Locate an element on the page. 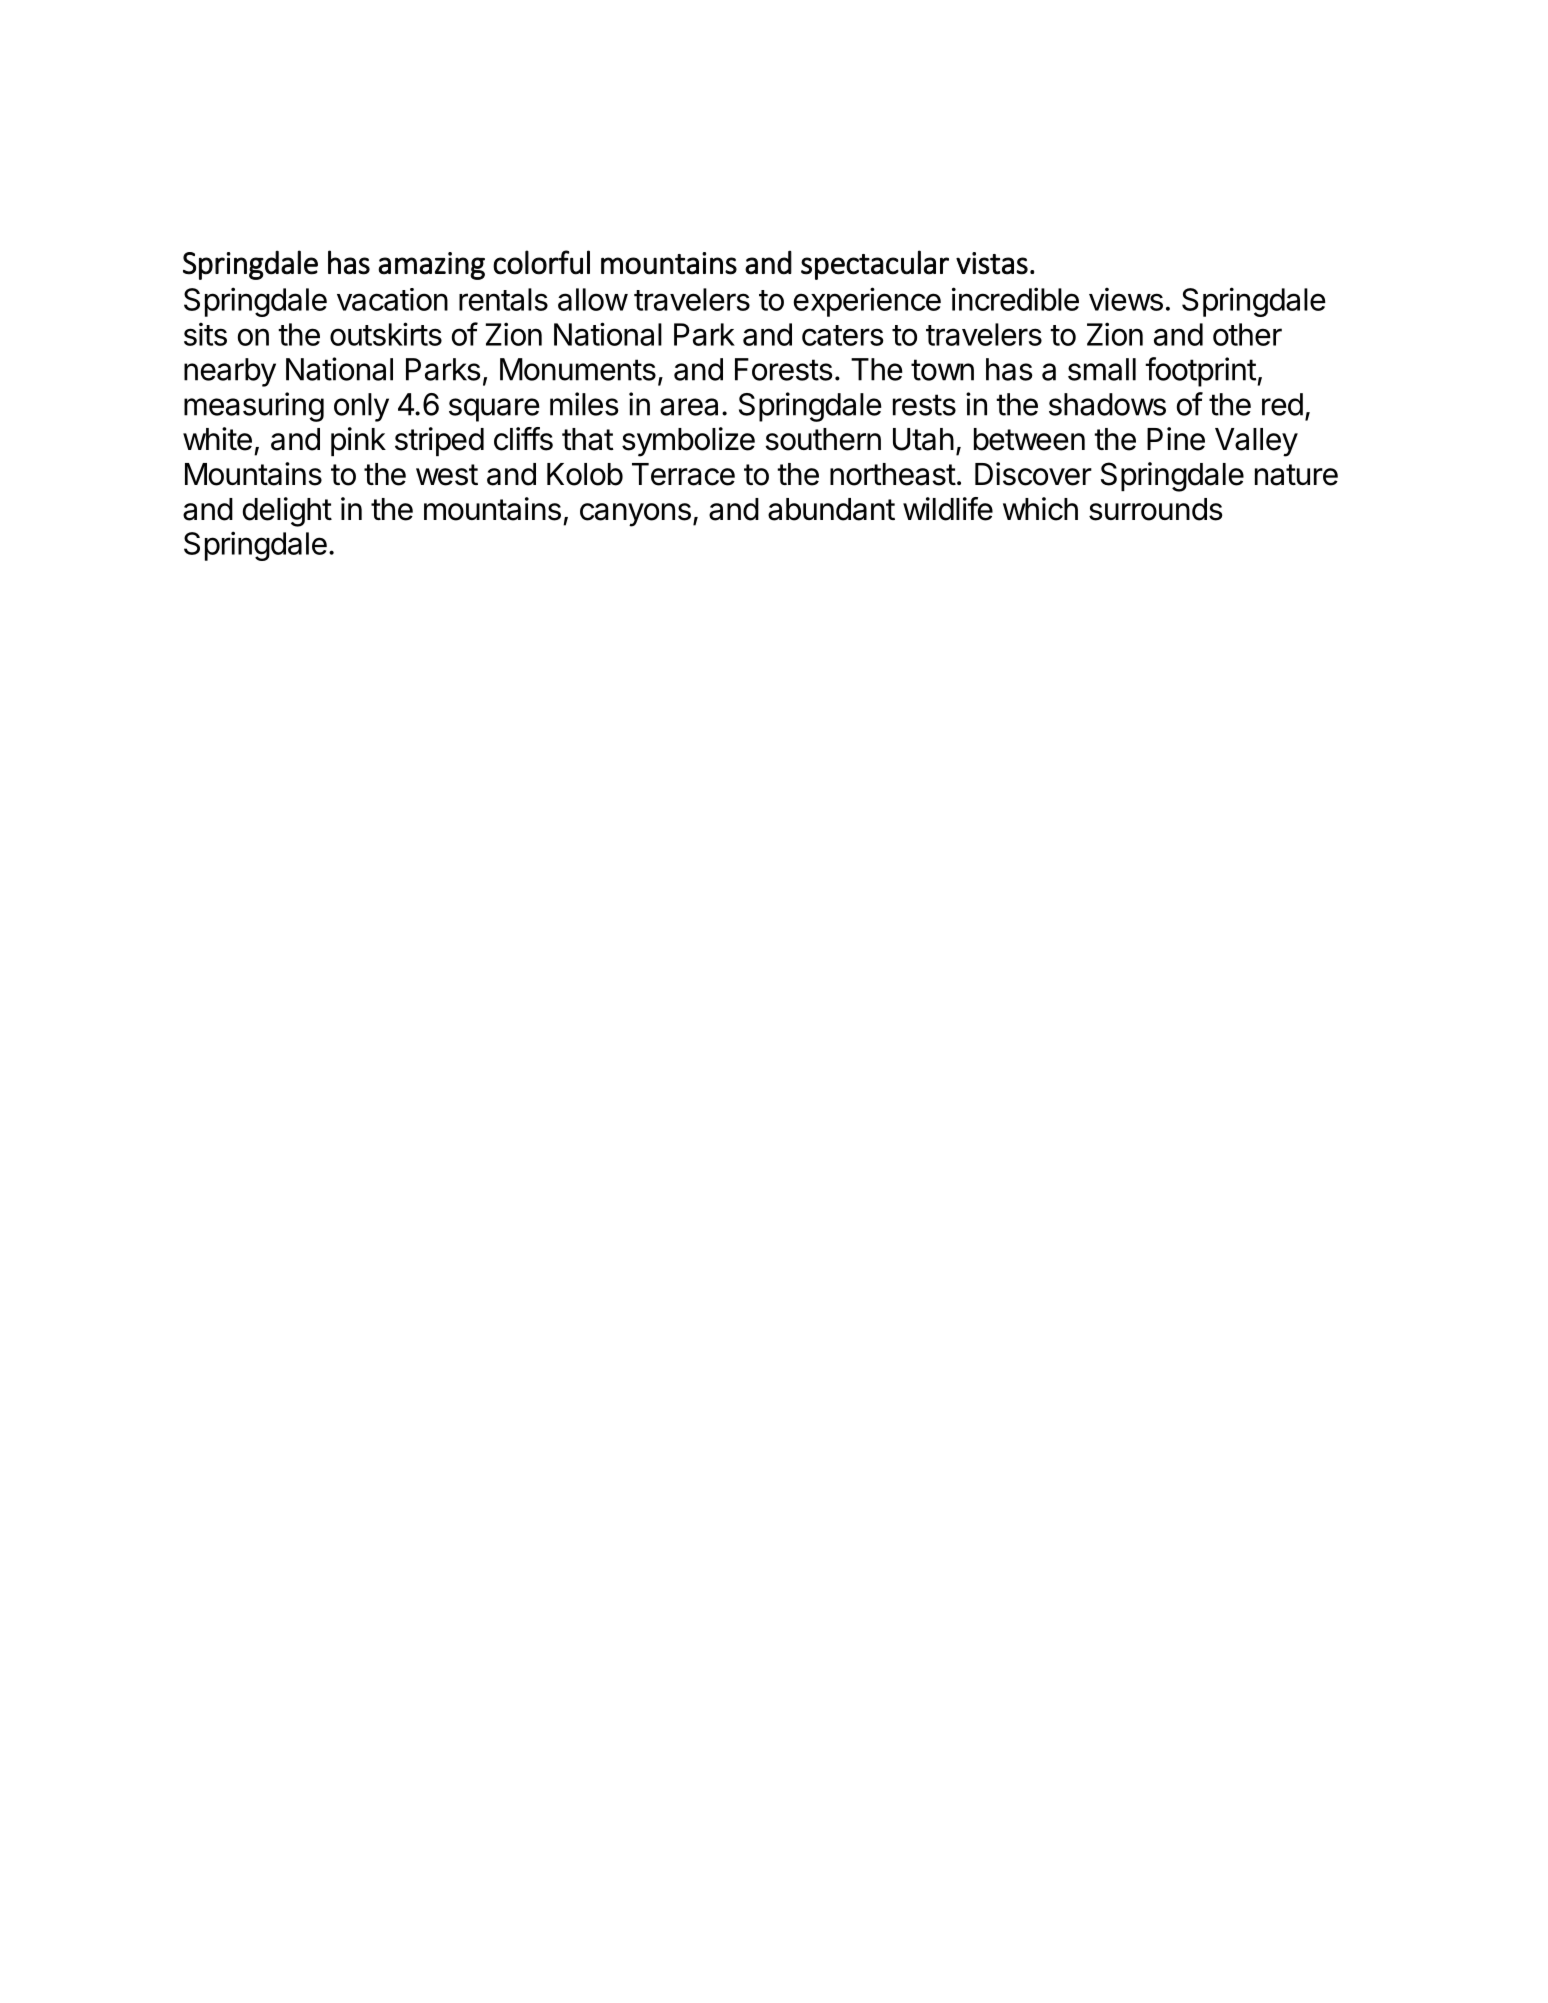 The height and width of the document is (2003, 1548). footprint is located at coordinates (1200, 372).
